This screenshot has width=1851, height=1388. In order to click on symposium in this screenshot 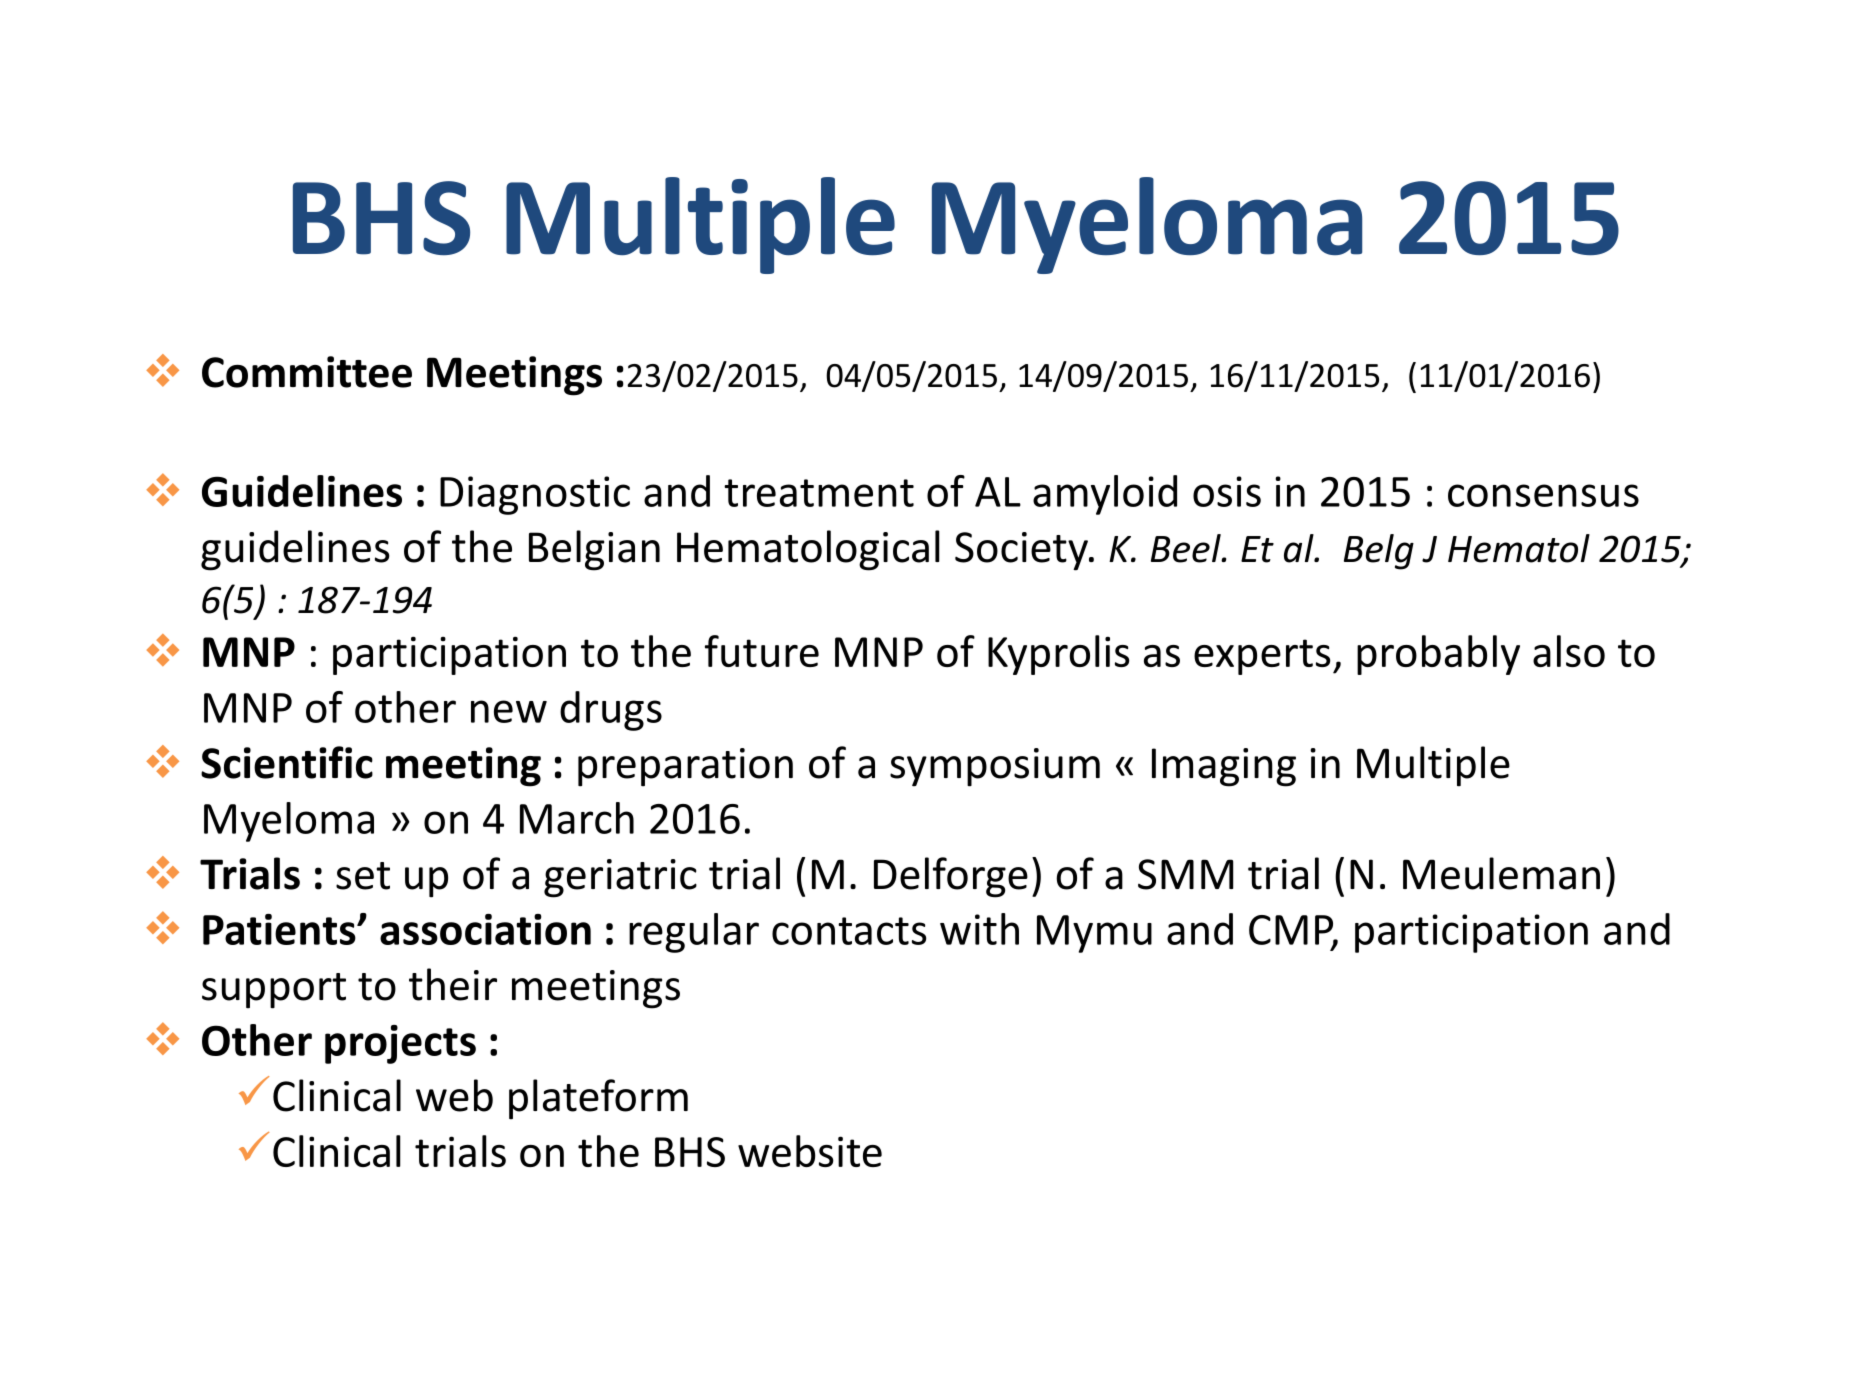, I will do `click(995, 767)`.
